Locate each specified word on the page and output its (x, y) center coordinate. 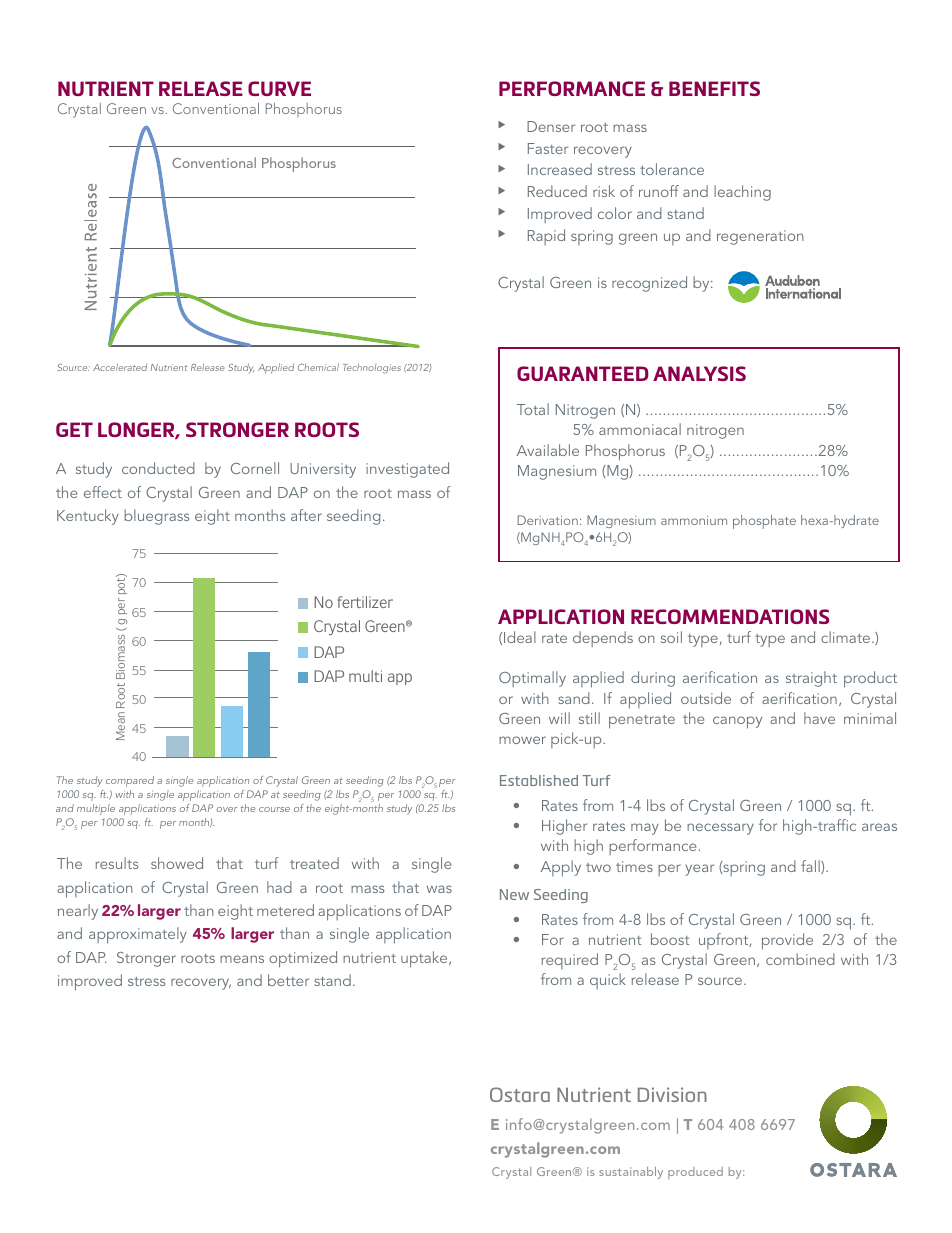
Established (539, 780)
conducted (158, 468)
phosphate (764, 522)
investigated (407, 470)
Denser (551, 126)
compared (130, 781)
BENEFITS (714, 88)
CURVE (279, 88)
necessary (720, 829)
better (288, 980)
